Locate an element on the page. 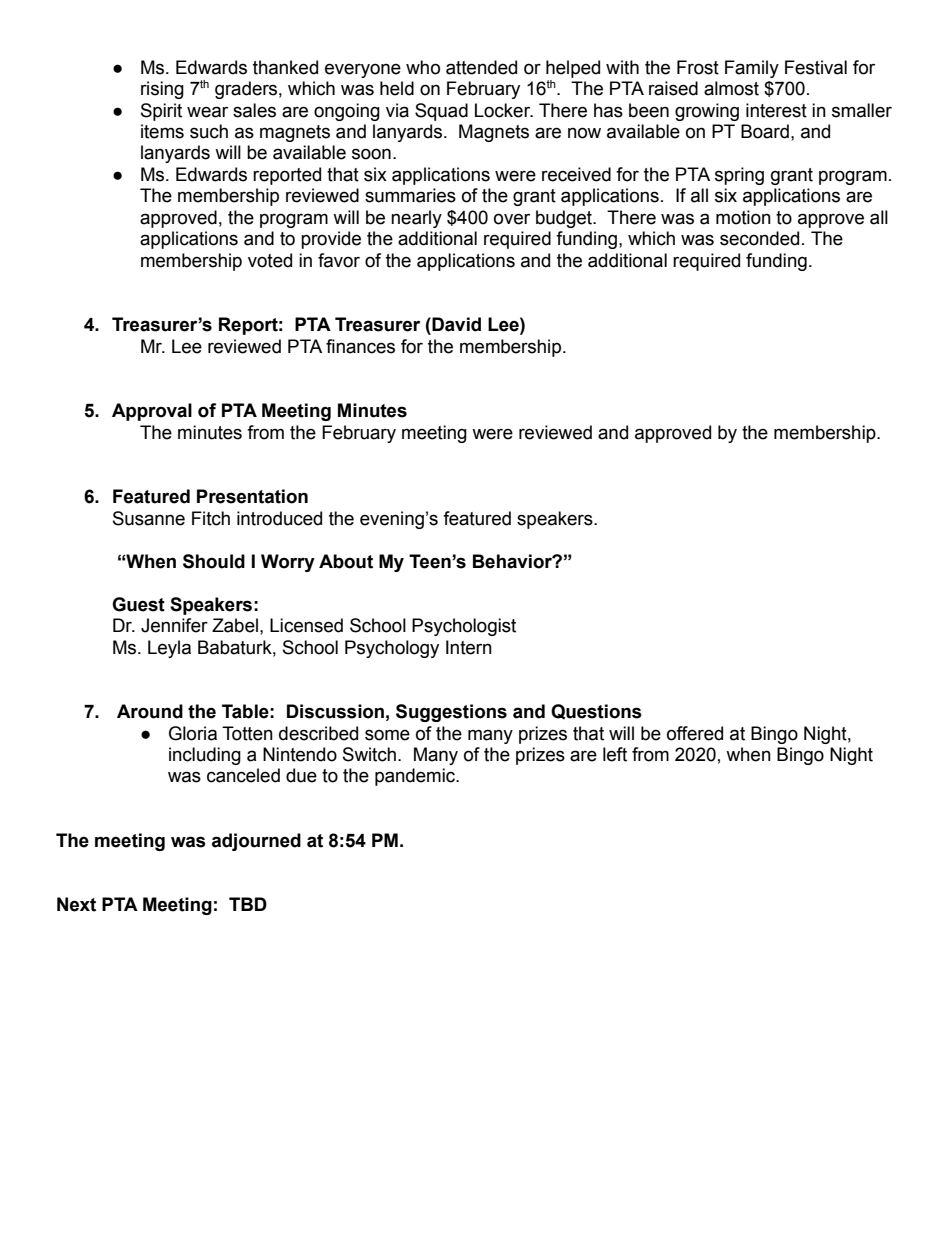  Psychologist is located at coordinates (464, 627).
